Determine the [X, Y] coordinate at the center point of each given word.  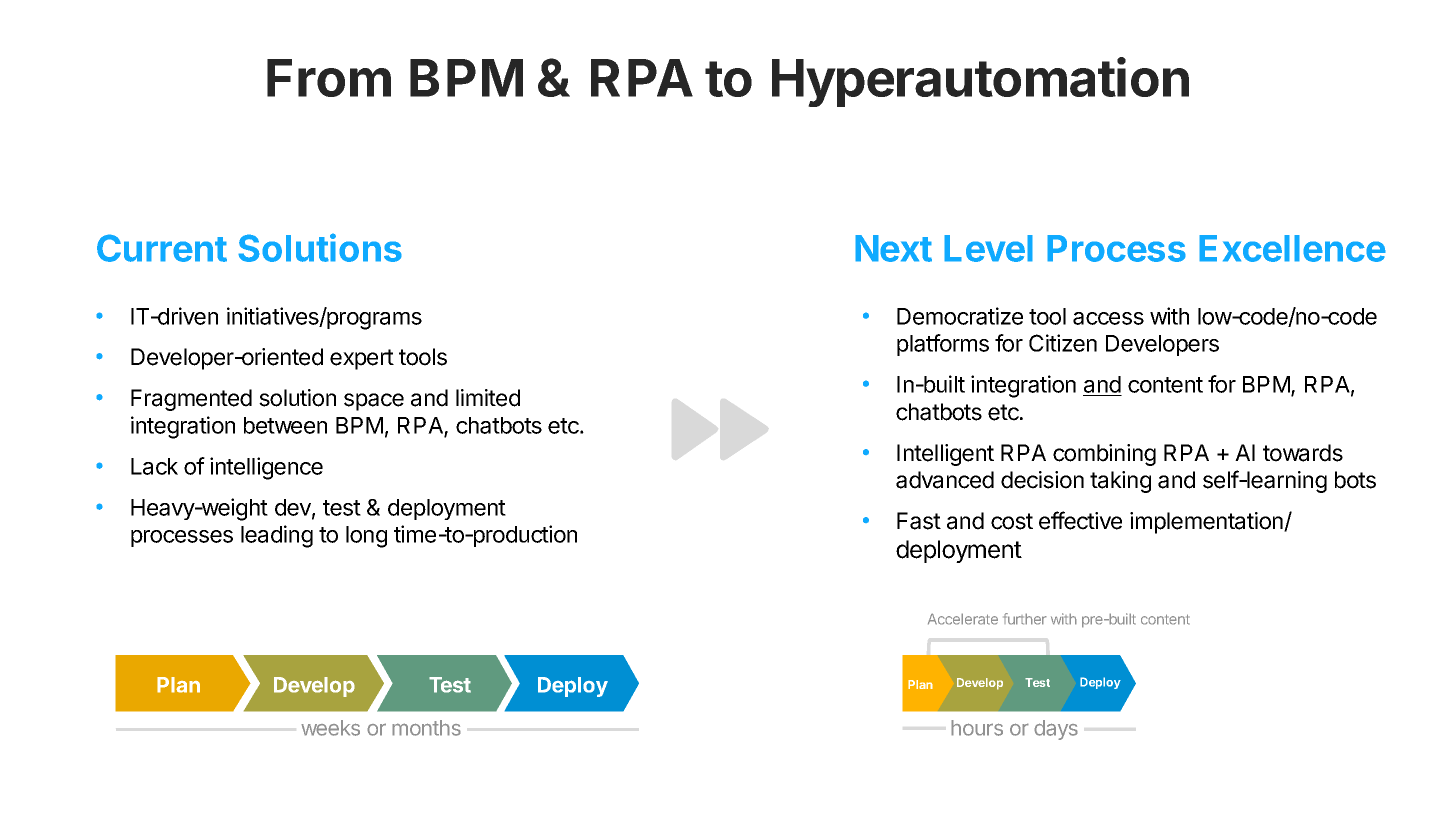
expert [362, 359]
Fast [919, 521]
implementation [1207, 523]
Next [893, 248]
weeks [330, 728]
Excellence [1292, 248]
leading [277, 536]
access [1108, 318]
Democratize [960, 316]
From [329, 78]
